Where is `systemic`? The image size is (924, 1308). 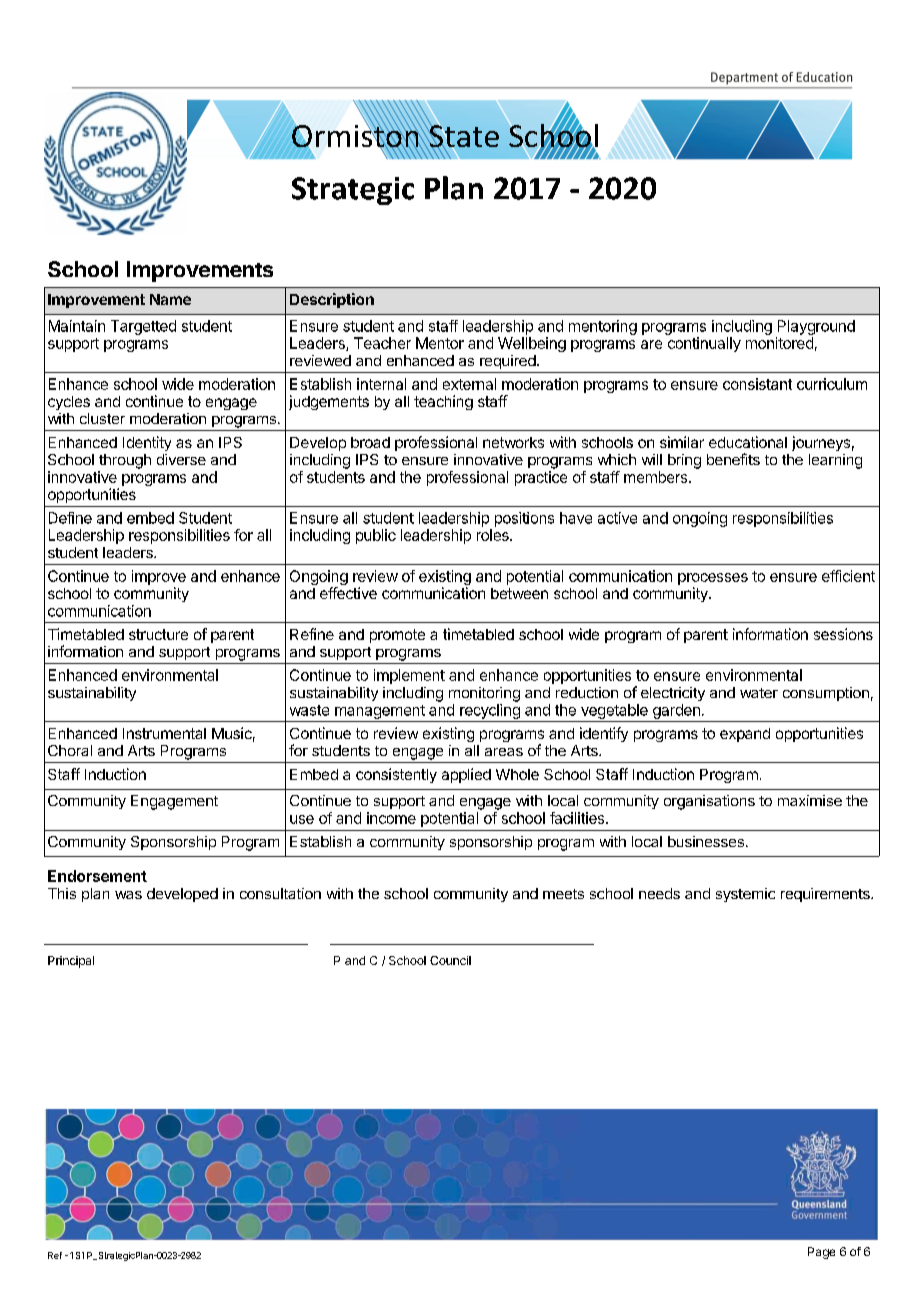 systemic is located at coordinates (745, 895).
